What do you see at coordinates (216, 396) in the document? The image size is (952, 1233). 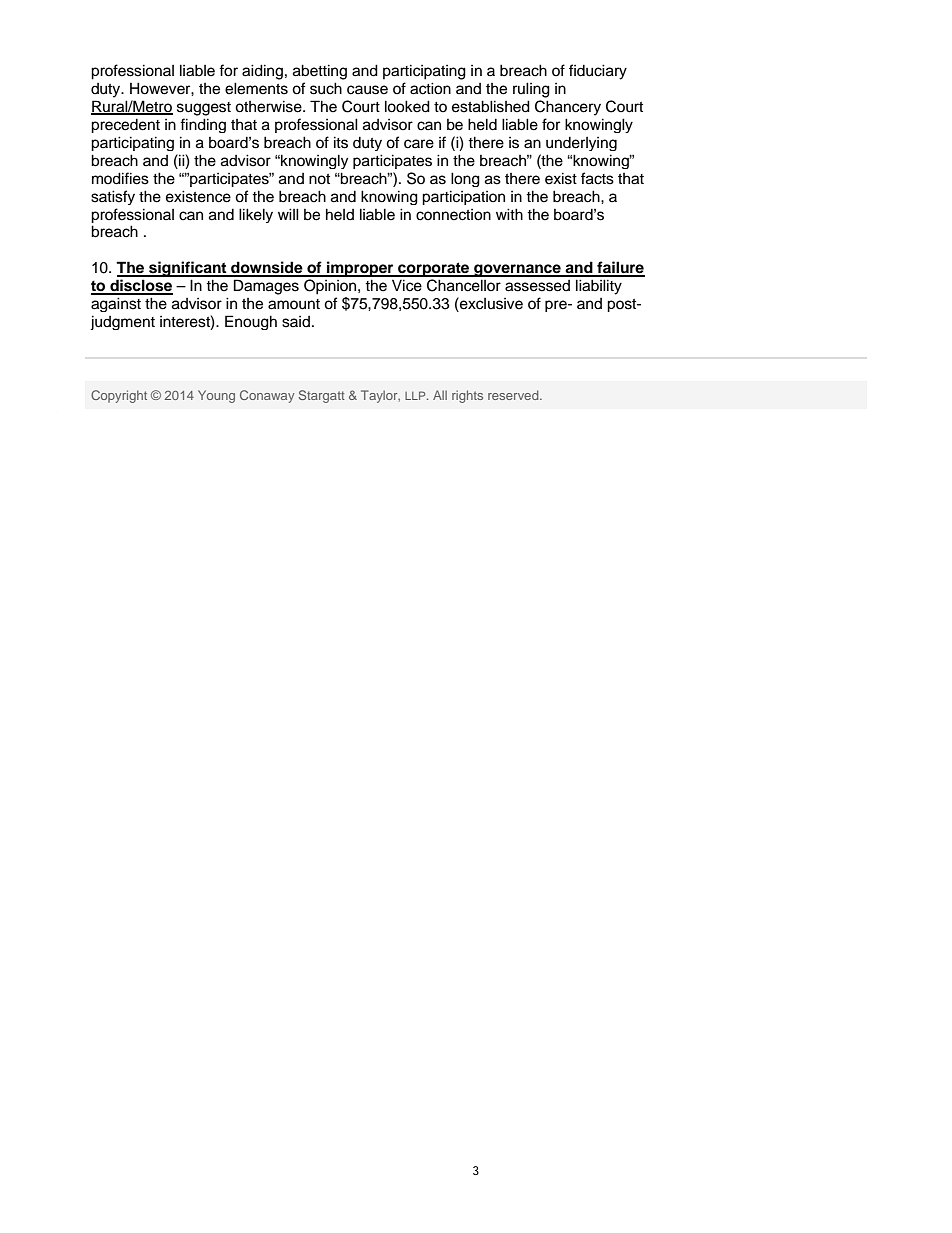 I see `Young` at bounding box center [216, 396].
